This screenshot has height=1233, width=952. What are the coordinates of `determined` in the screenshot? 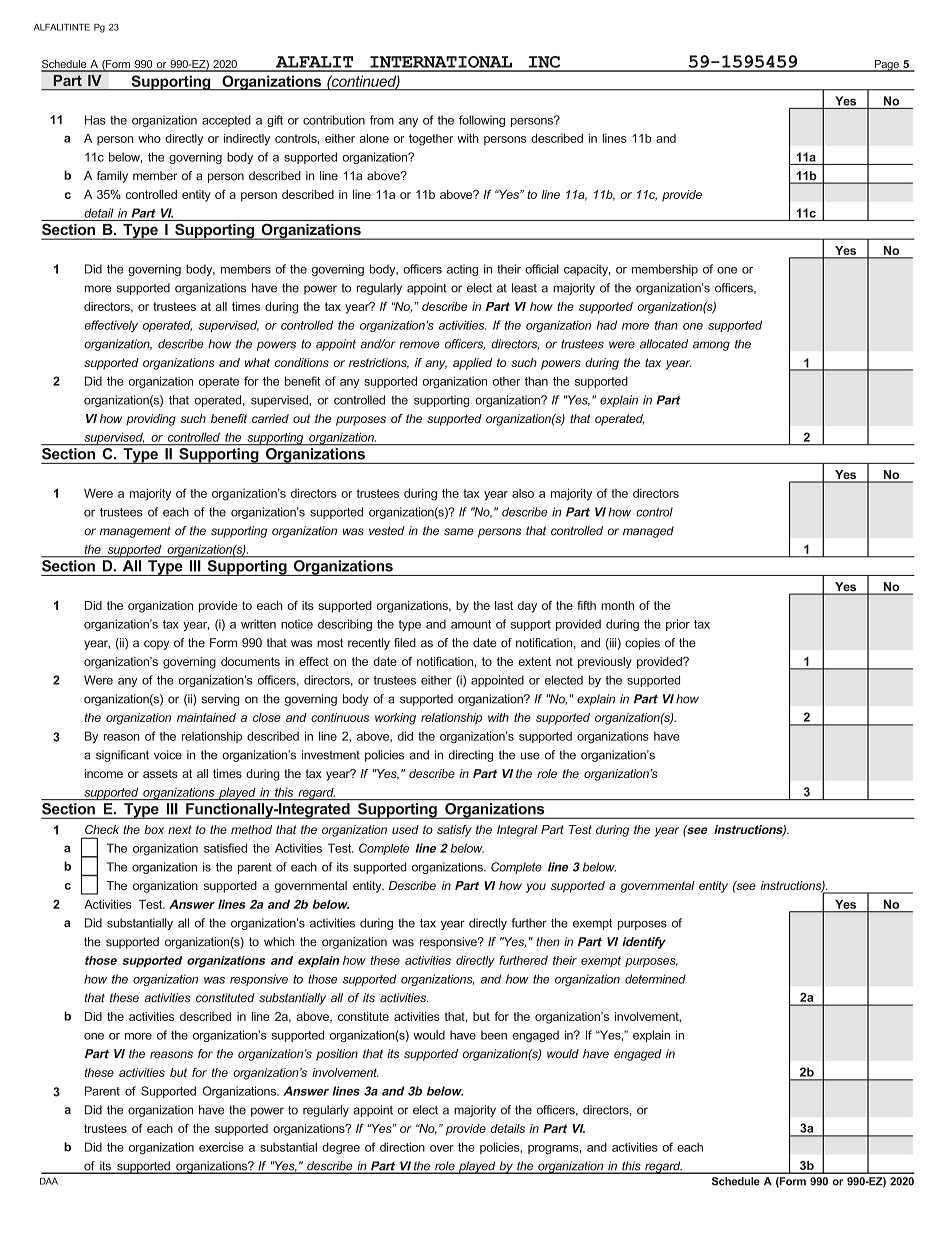 It's located at (655, 979).
